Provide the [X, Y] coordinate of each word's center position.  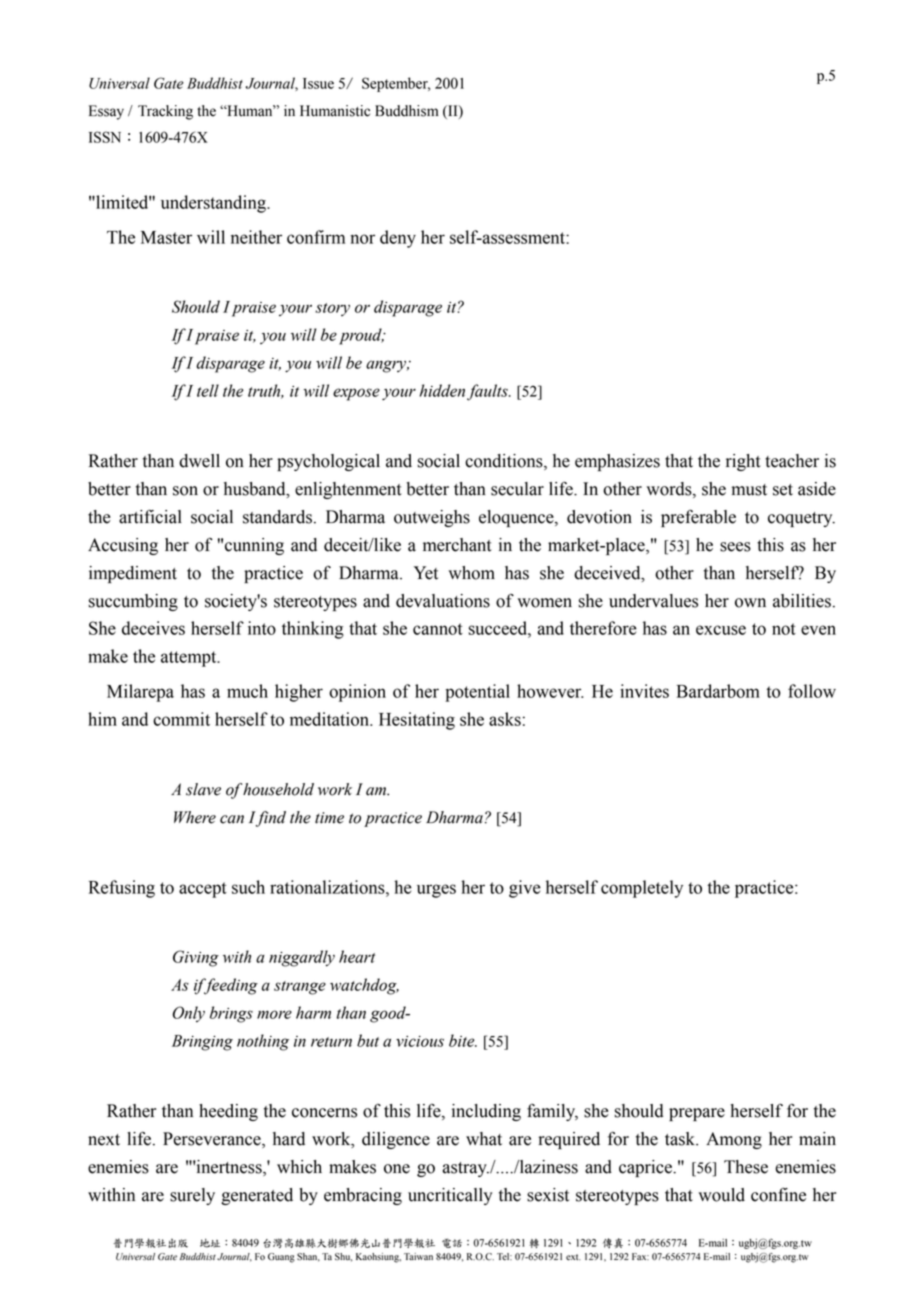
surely [192, 1196]
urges [436, 891]
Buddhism [406, 111]
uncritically [450, 1196]
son [185, 491]
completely [642, 889]
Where [195, 817]
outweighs [432, 518]
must [749, 490]
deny [398, 239]
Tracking [165, 112]
